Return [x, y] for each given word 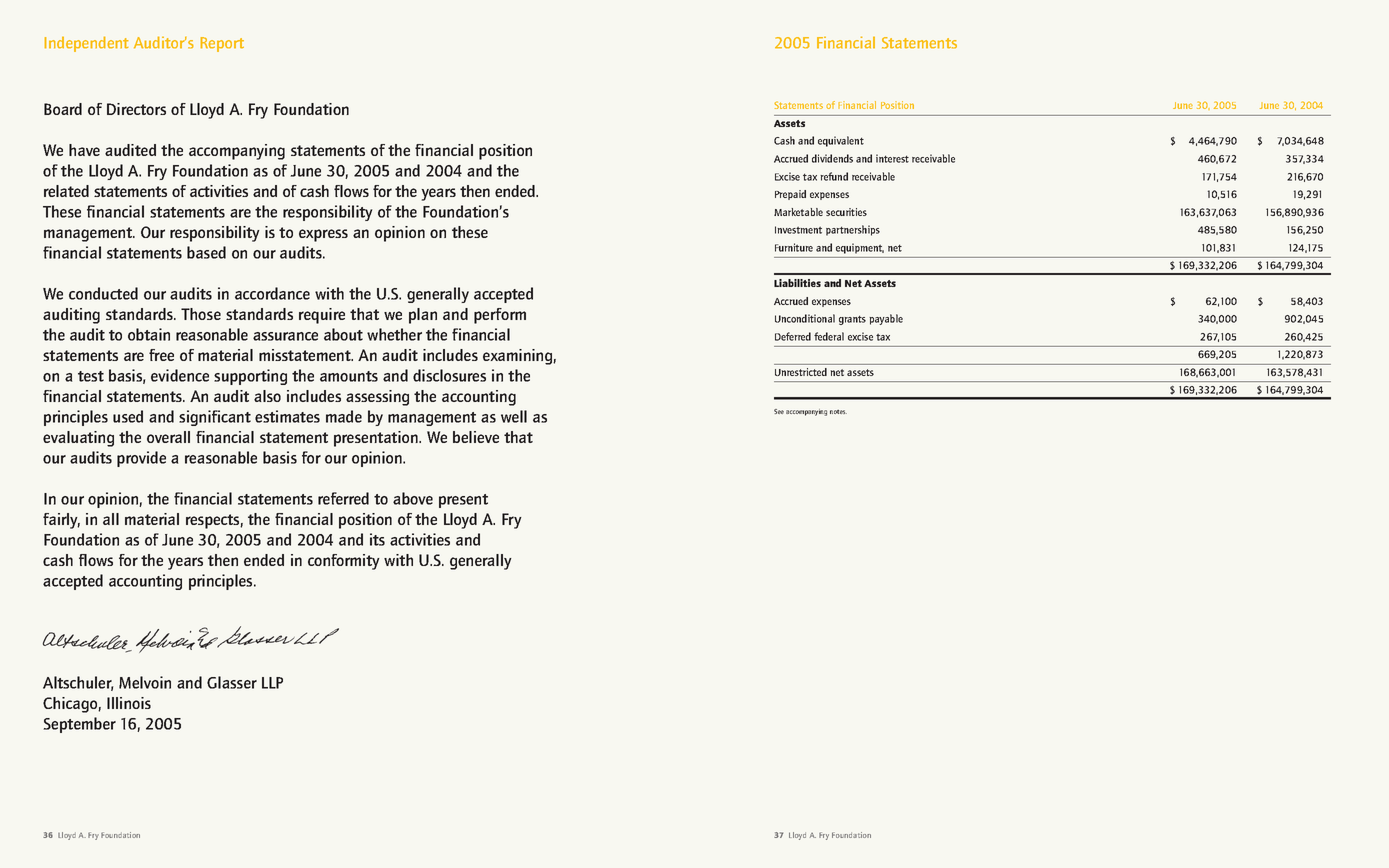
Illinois [129, 703]
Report [222, 44]
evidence [180, 375]
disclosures [449, 375]
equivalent [841, 141]
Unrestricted [801, 372]
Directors [136, 109]
